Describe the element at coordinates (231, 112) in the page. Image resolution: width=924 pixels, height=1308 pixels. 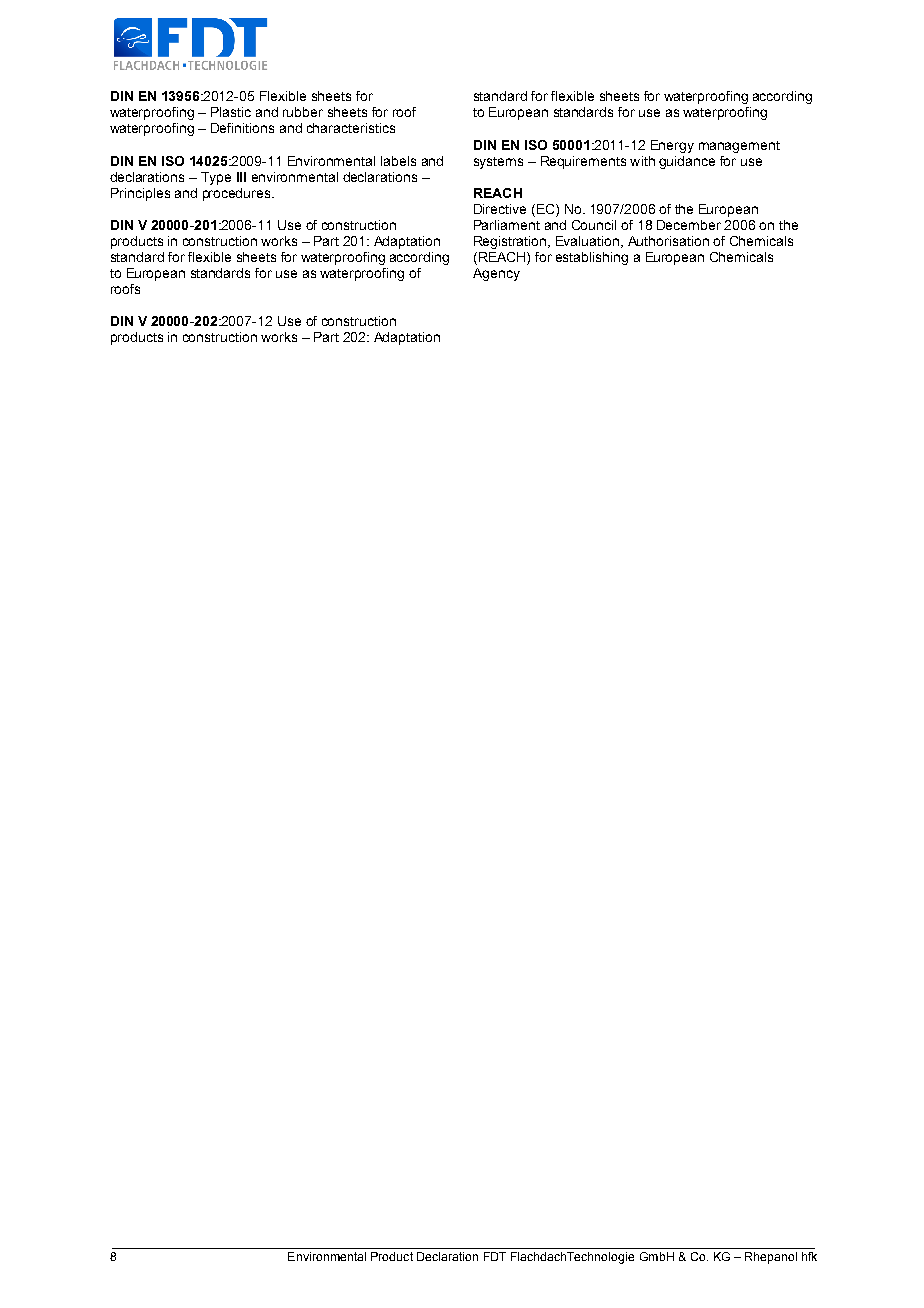
I see `Plastic` at that location.
